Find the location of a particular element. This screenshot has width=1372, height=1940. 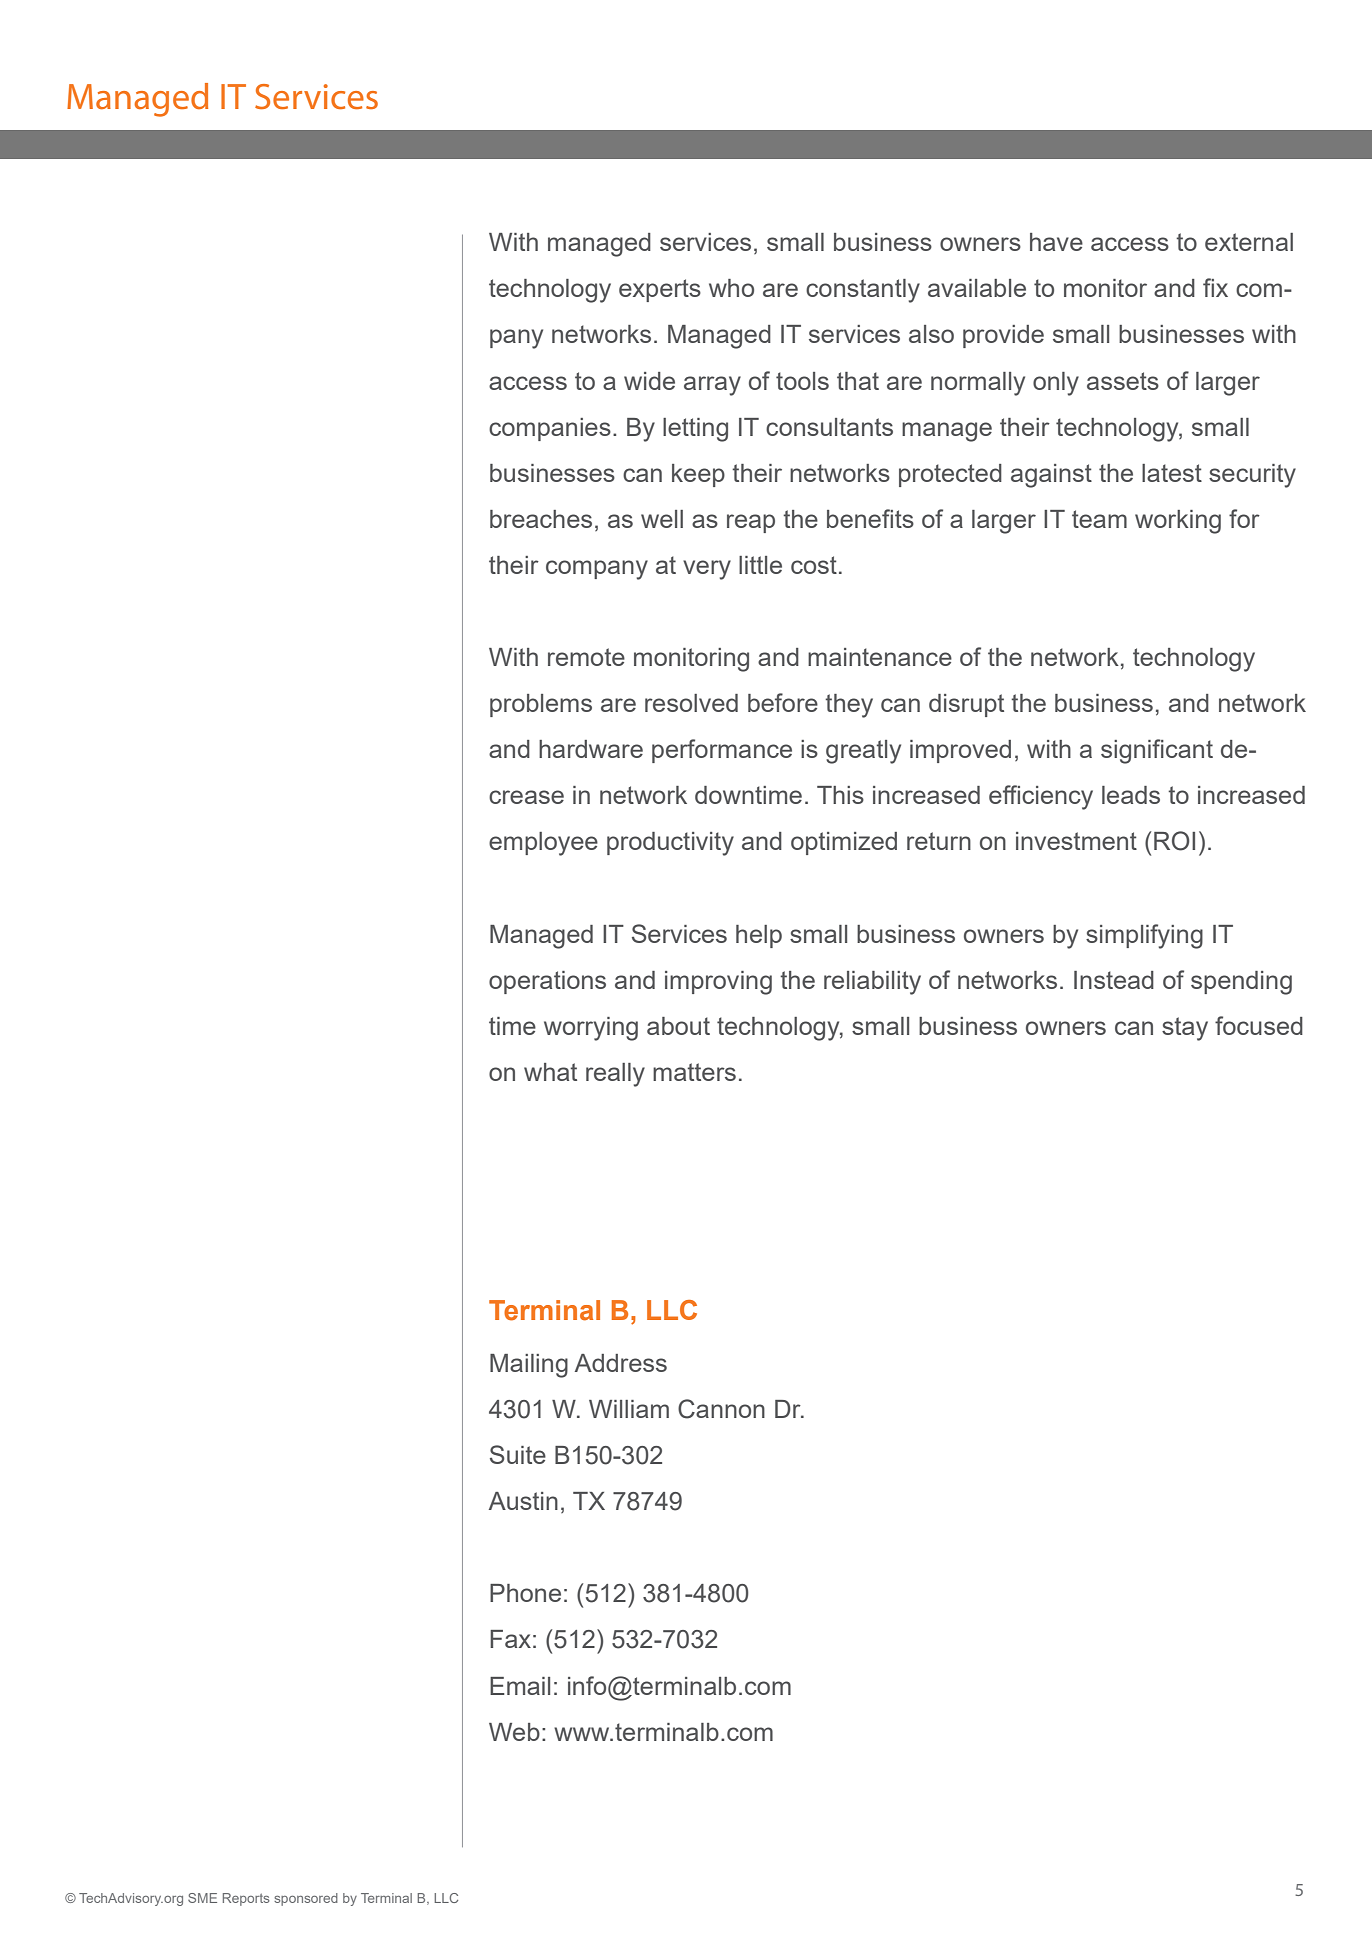

who is located at coordinates (731, 288).
